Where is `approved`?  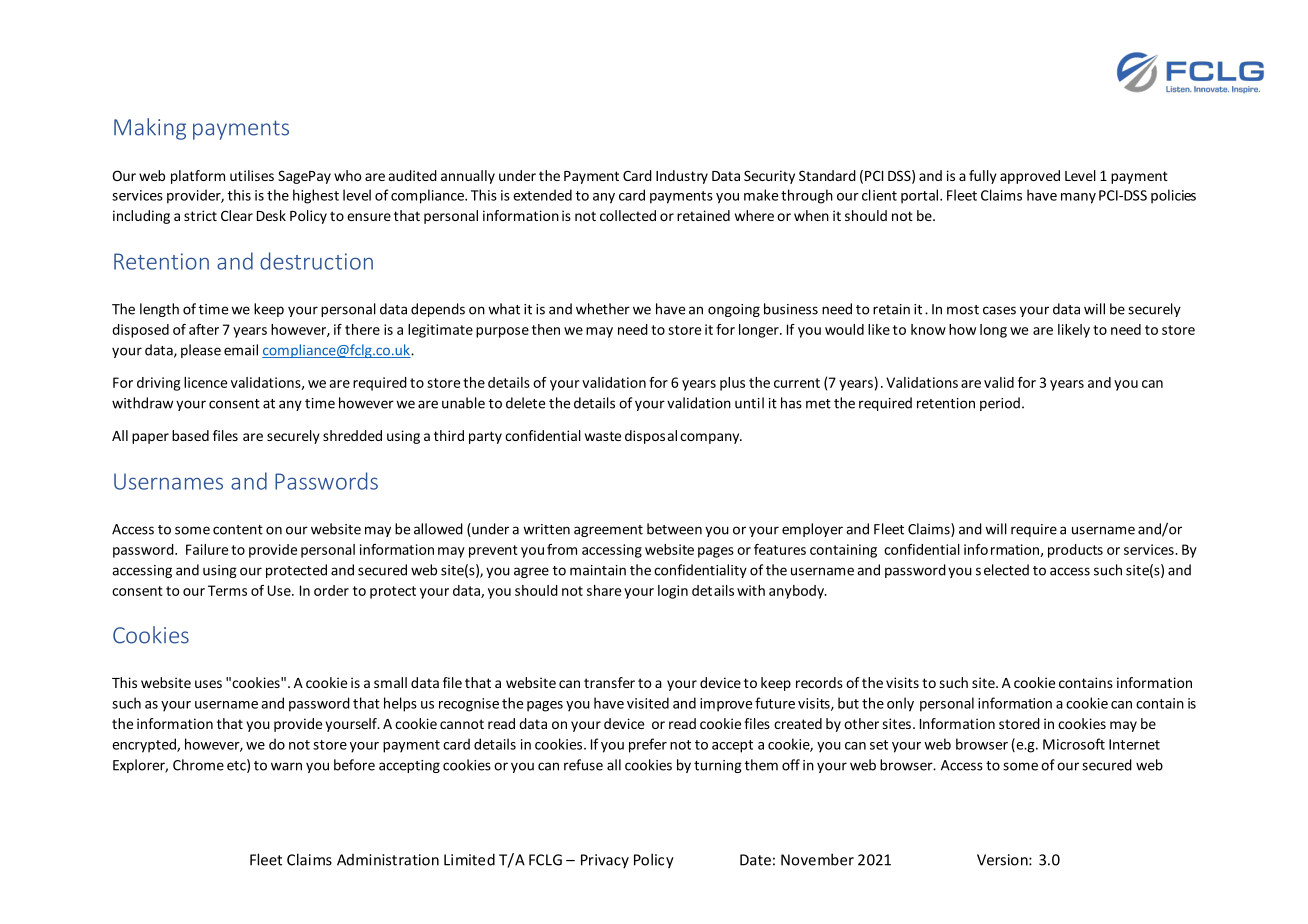
approved is located at coordinates (1030, 177).
